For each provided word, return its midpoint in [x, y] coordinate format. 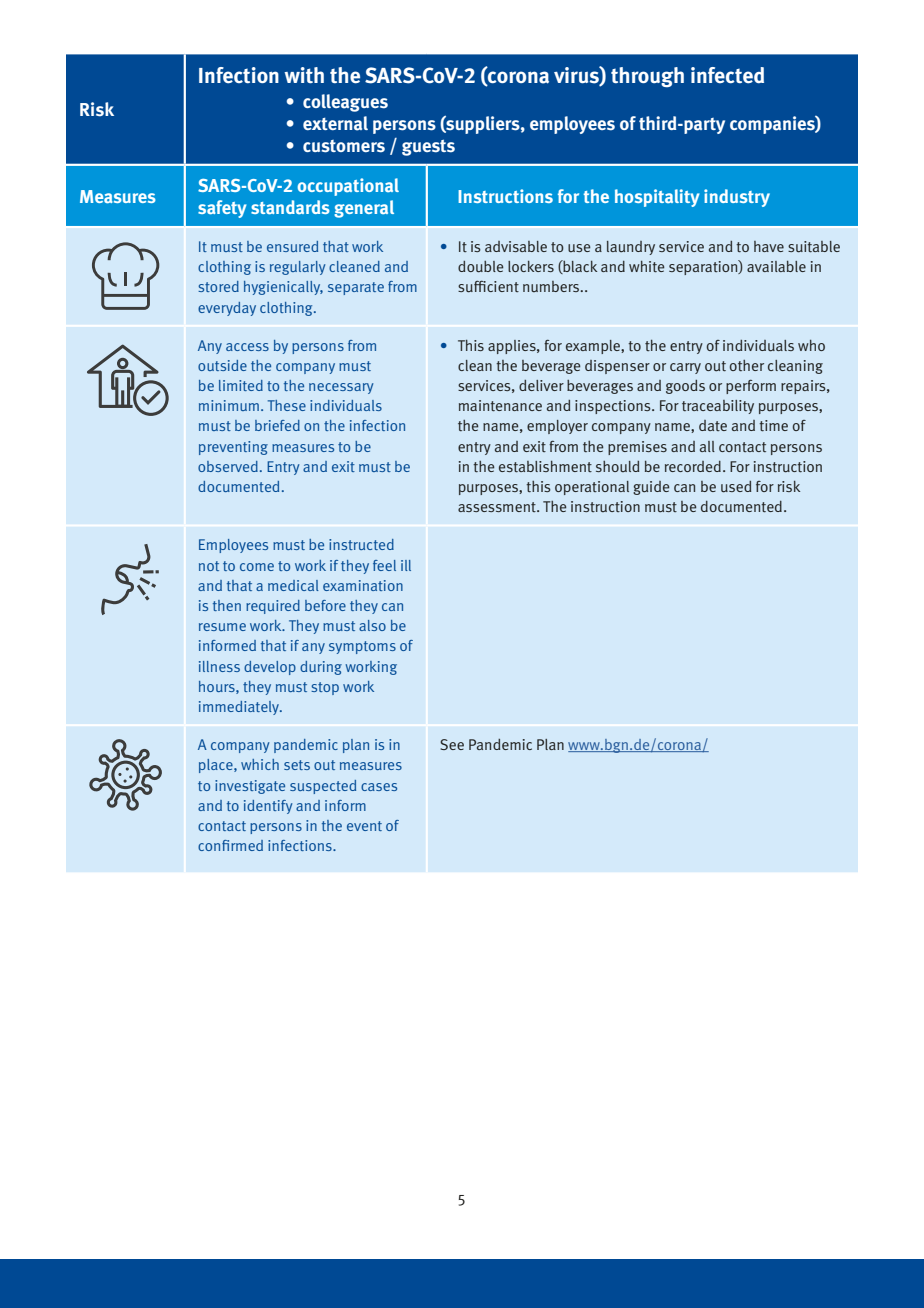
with [304, 75]
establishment [545, 467]
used [736, 487]
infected [727, 75]
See [452, 744]
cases [379, 787]
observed [228, 466]
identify [268, 807]
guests [428, 148]
